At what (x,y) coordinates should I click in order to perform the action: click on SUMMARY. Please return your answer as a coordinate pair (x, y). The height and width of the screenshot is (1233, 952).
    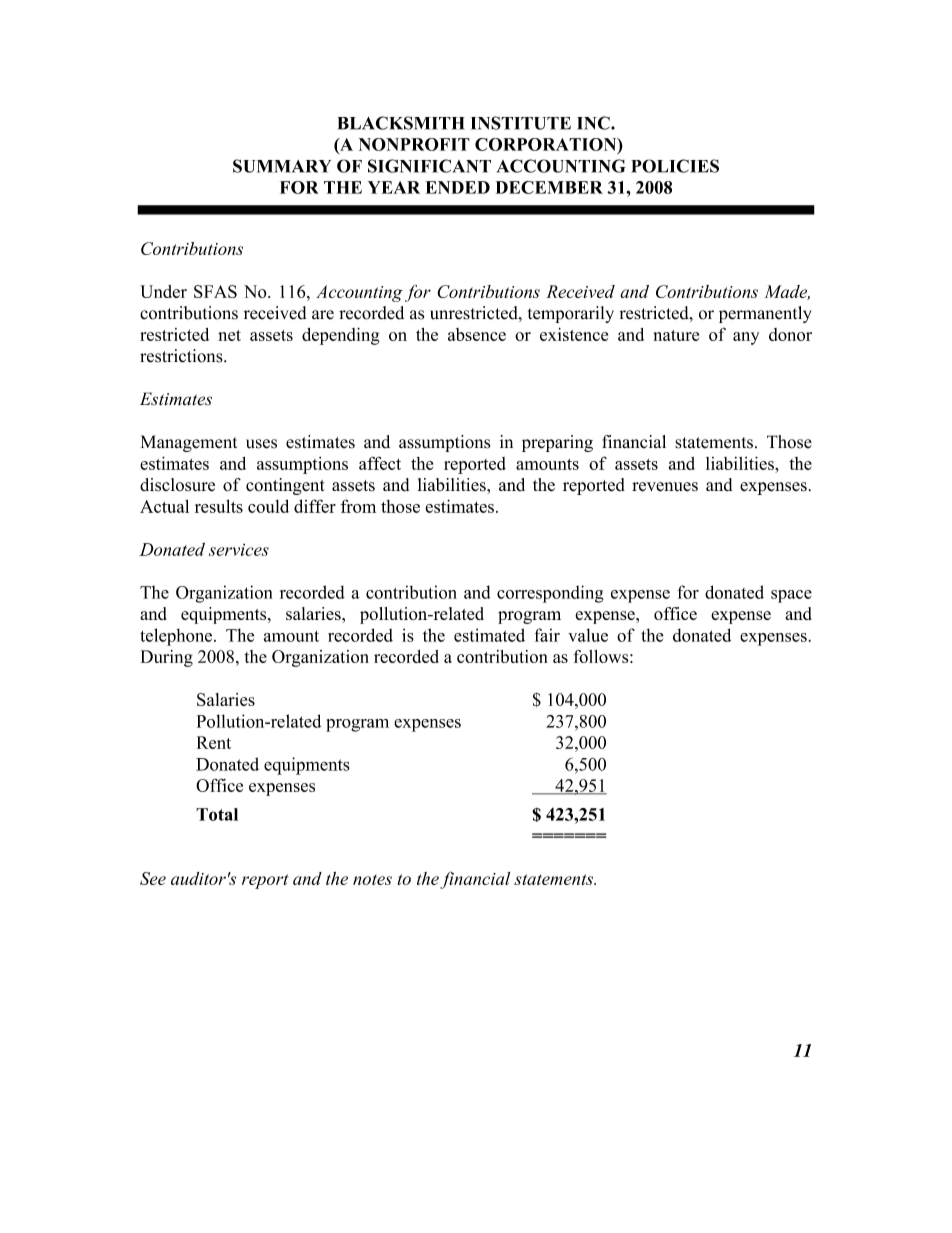
    Looking at the image, I should click on (282, 166).
